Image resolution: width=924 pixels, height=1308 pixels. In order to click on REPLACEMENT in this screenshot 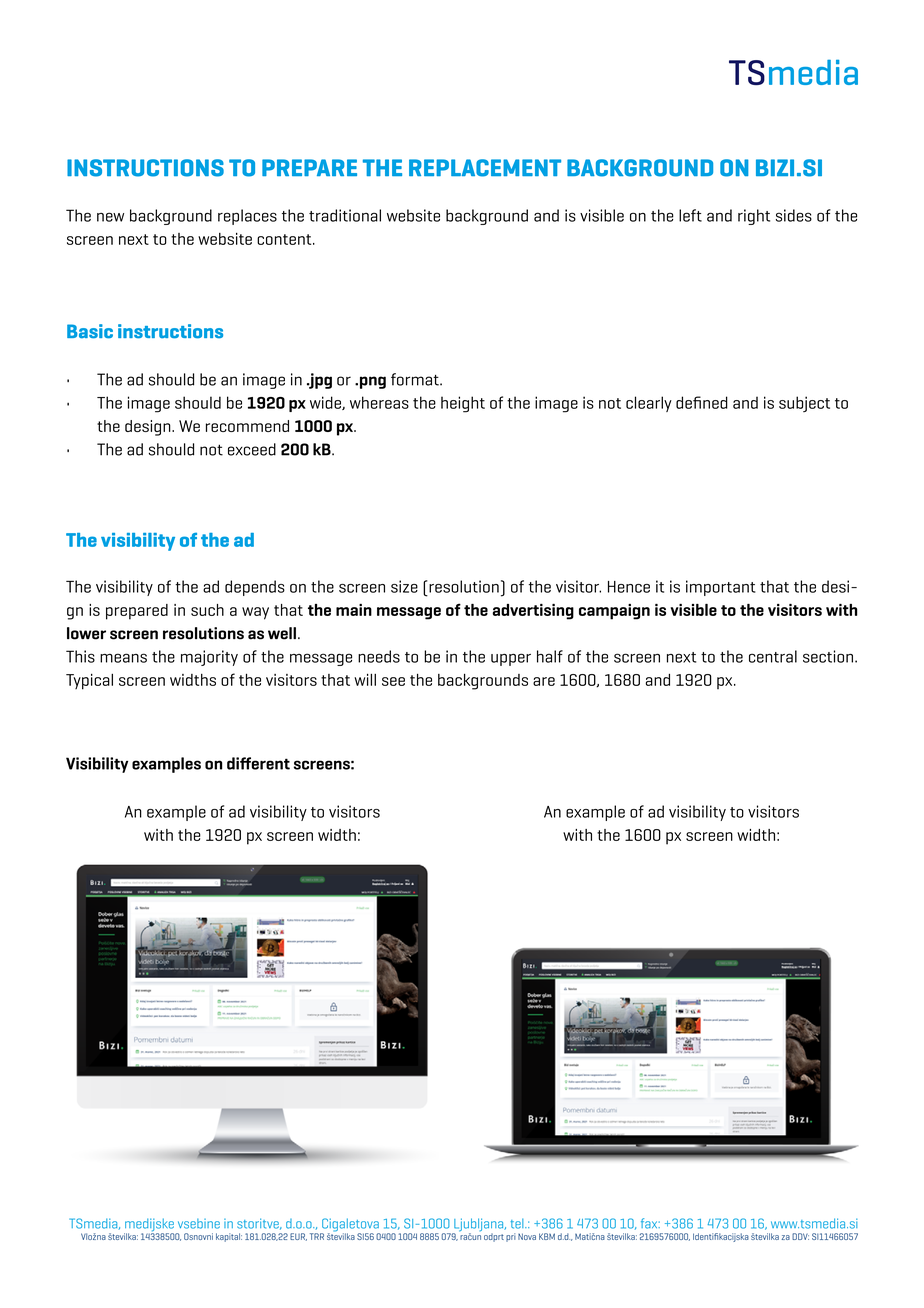, I will do `click(485, 168)`.
